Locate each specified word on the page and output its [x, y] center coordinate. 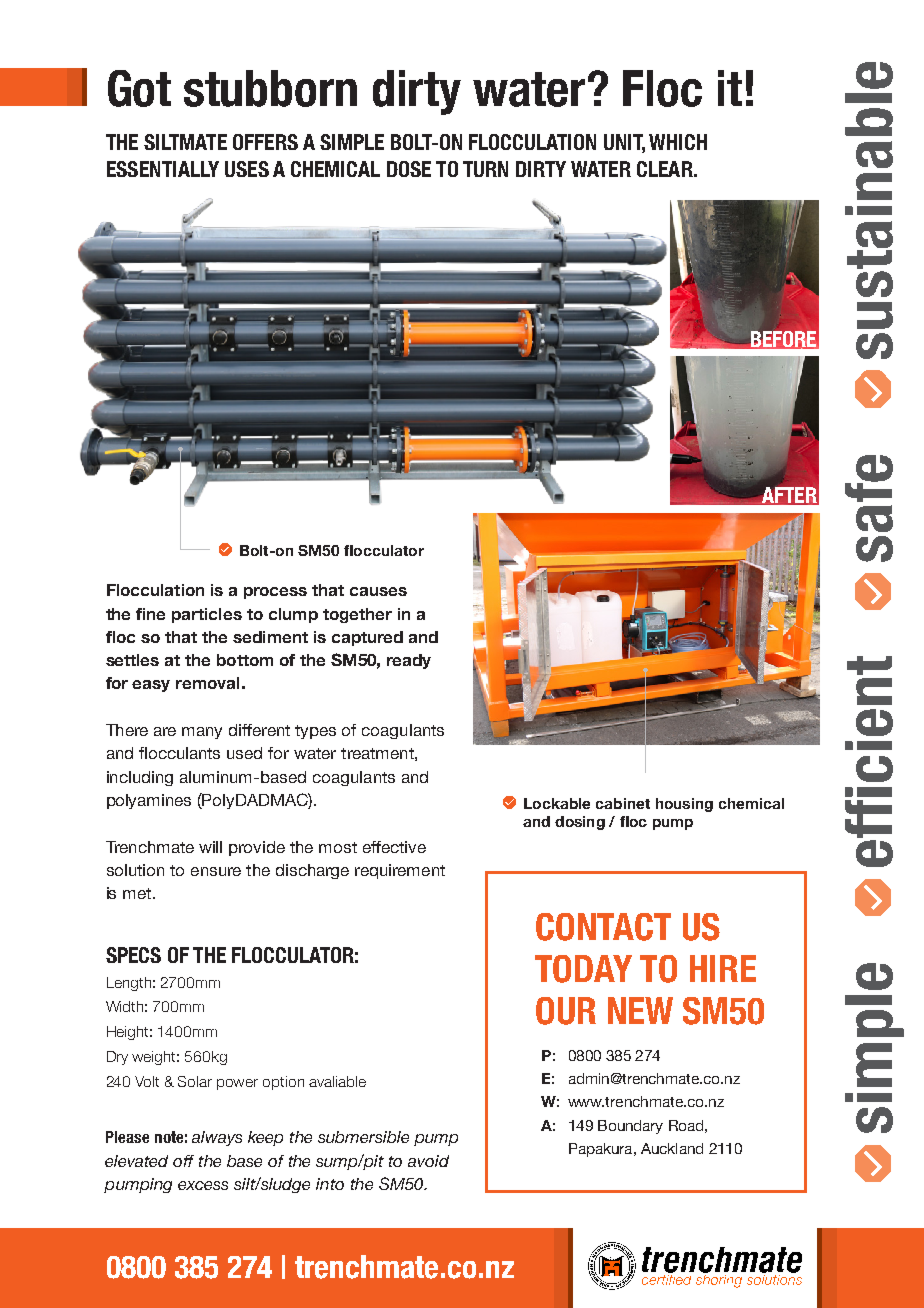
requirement [400, 871]
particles [207, 615]
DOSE [409, 169]
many [202, 733]
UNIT [624, 143]
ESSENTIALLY [163, 169]
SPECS [133, 955]
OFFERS [265, 142]
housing [684, 805]
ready [409, 661]
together [357, 615]
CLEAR [666, 169]
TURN [485, 169]
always [217, 1138]
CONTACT [603, 927]
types [315, 732]
